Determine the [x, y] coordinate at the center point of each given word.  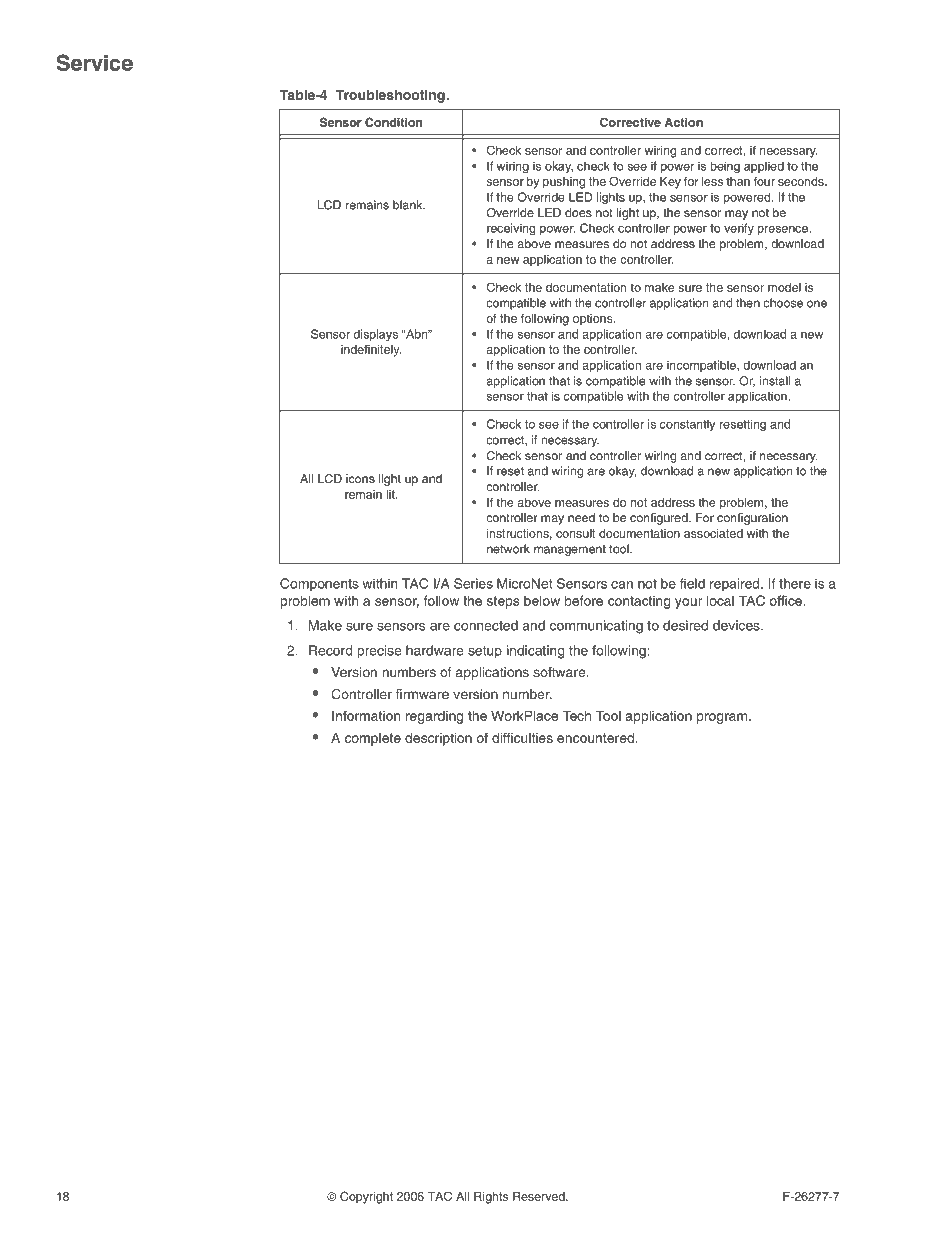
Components [319, 585]
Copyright [366, 1197]
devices [737, 625]
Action [684, 122]
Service [95, 62]
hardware [435, 650]
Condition [393, 122]
